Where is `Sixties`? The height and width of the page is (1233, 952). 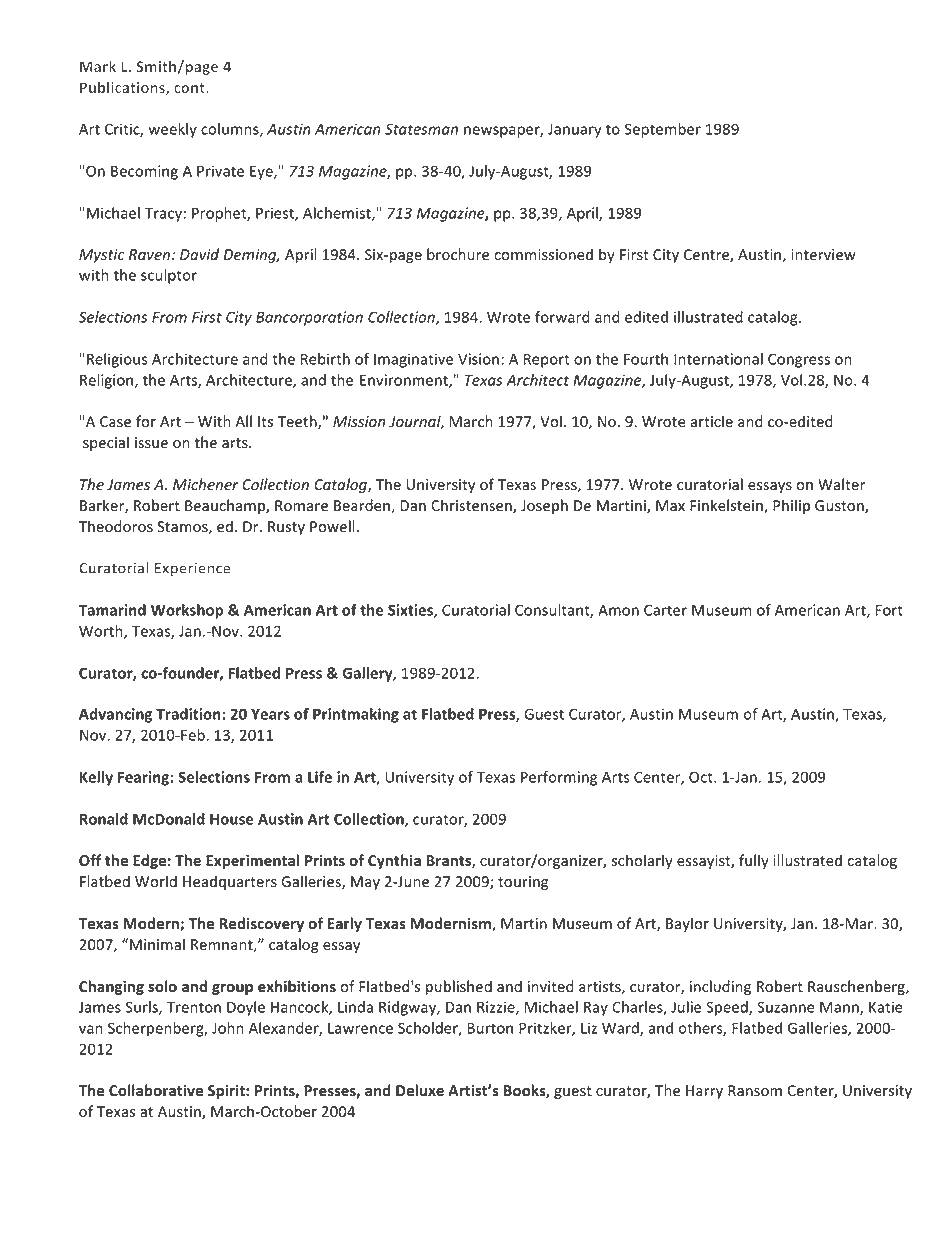
Sixties is located at coordinates (411, 611).
